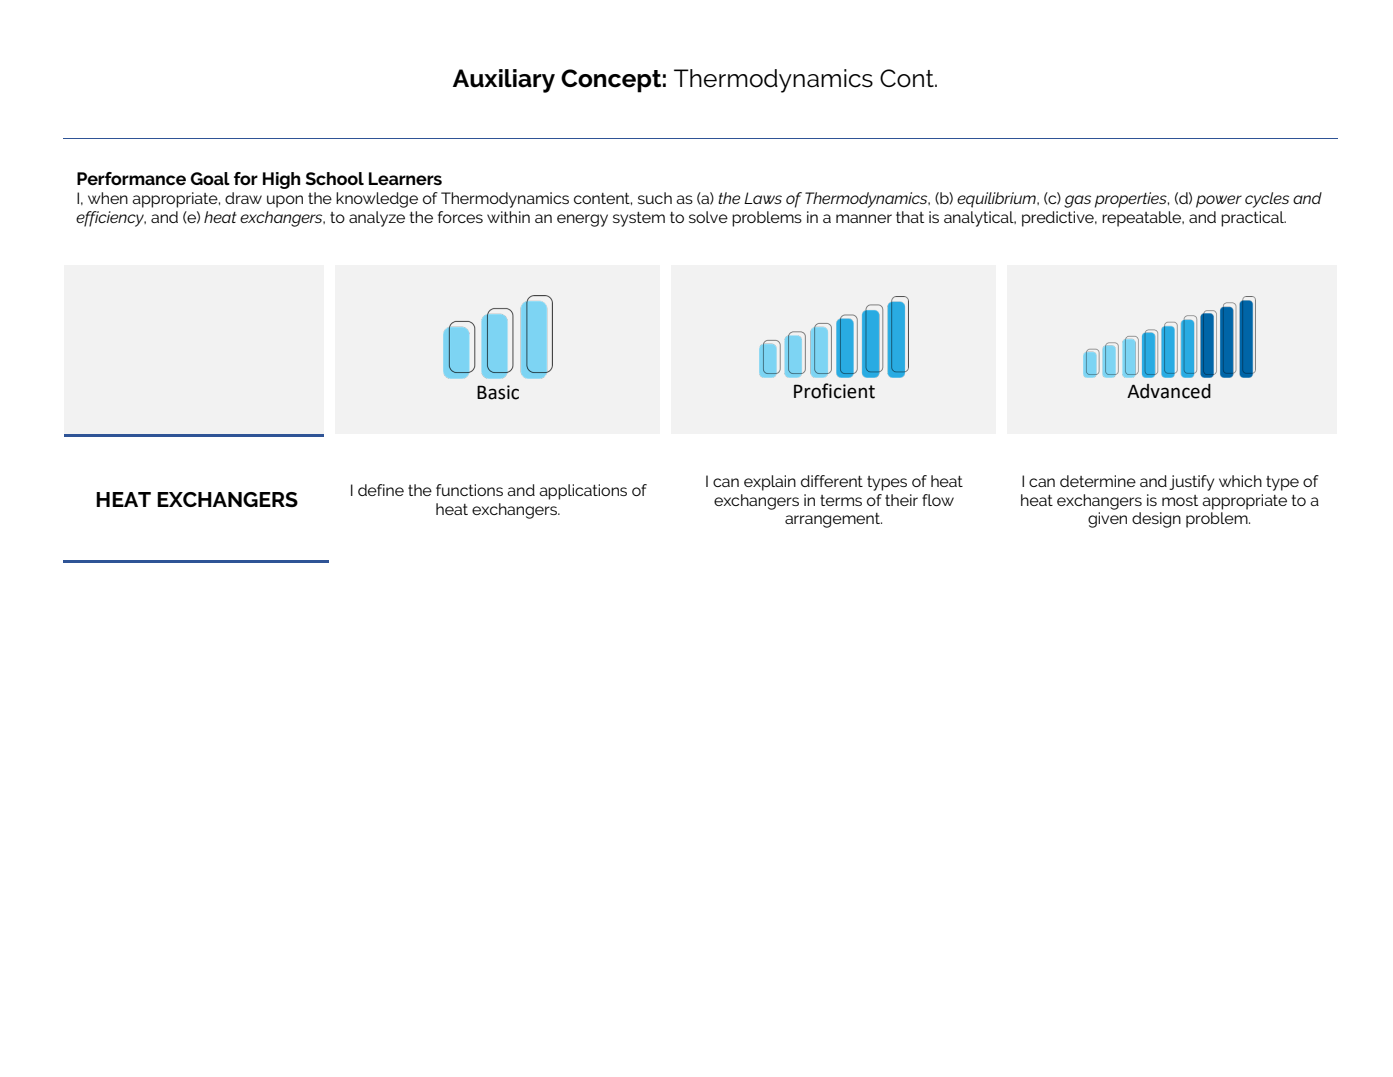 The height and width of the page is (1077, 1393). What do you see at coordinates (1132, 200) in the page?
I see `properties` at bounding box center [1132, 200].
